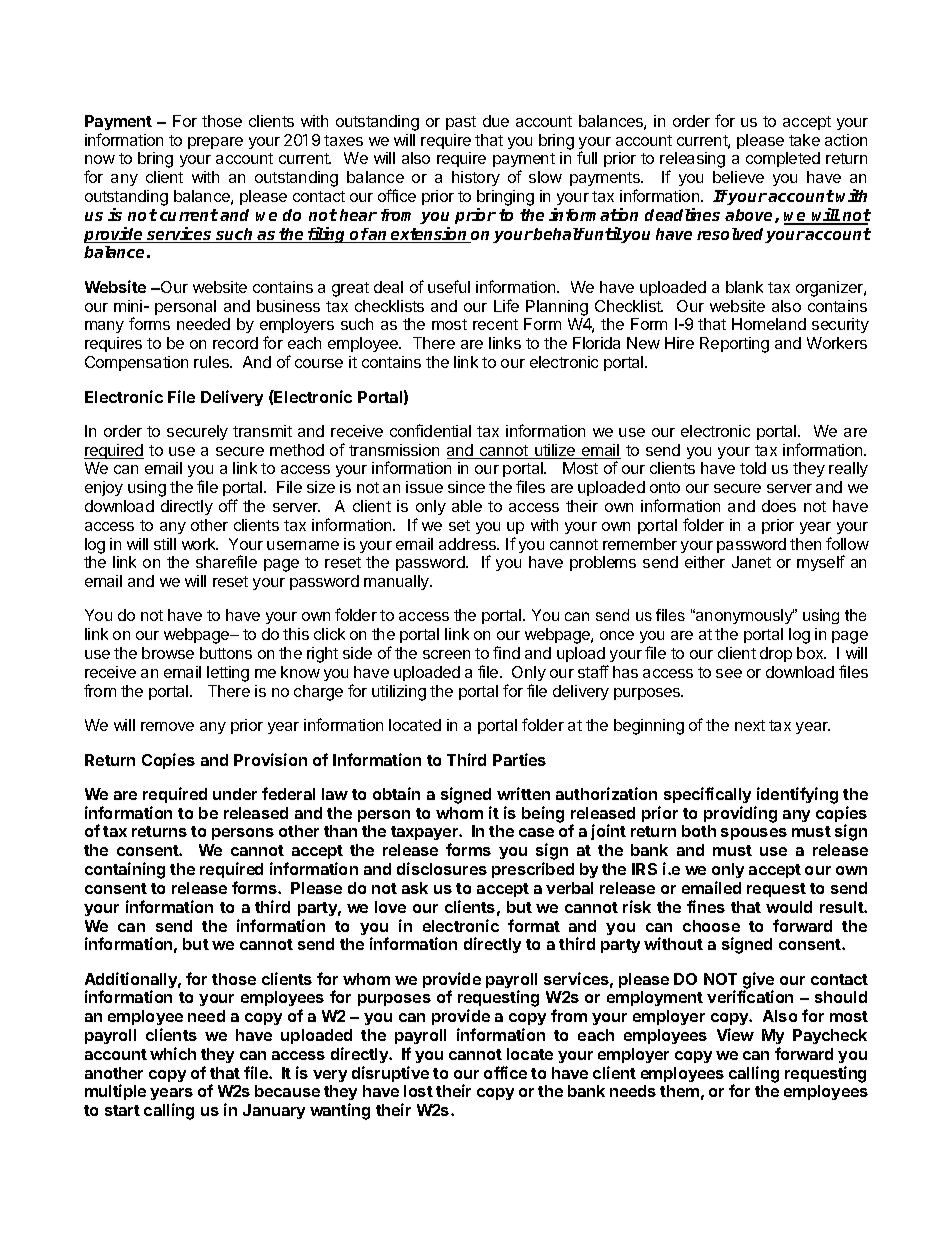 Image resolution: width=952 pixels, height=1233 pixels. I want to click on lost, so click(418, 1091).
